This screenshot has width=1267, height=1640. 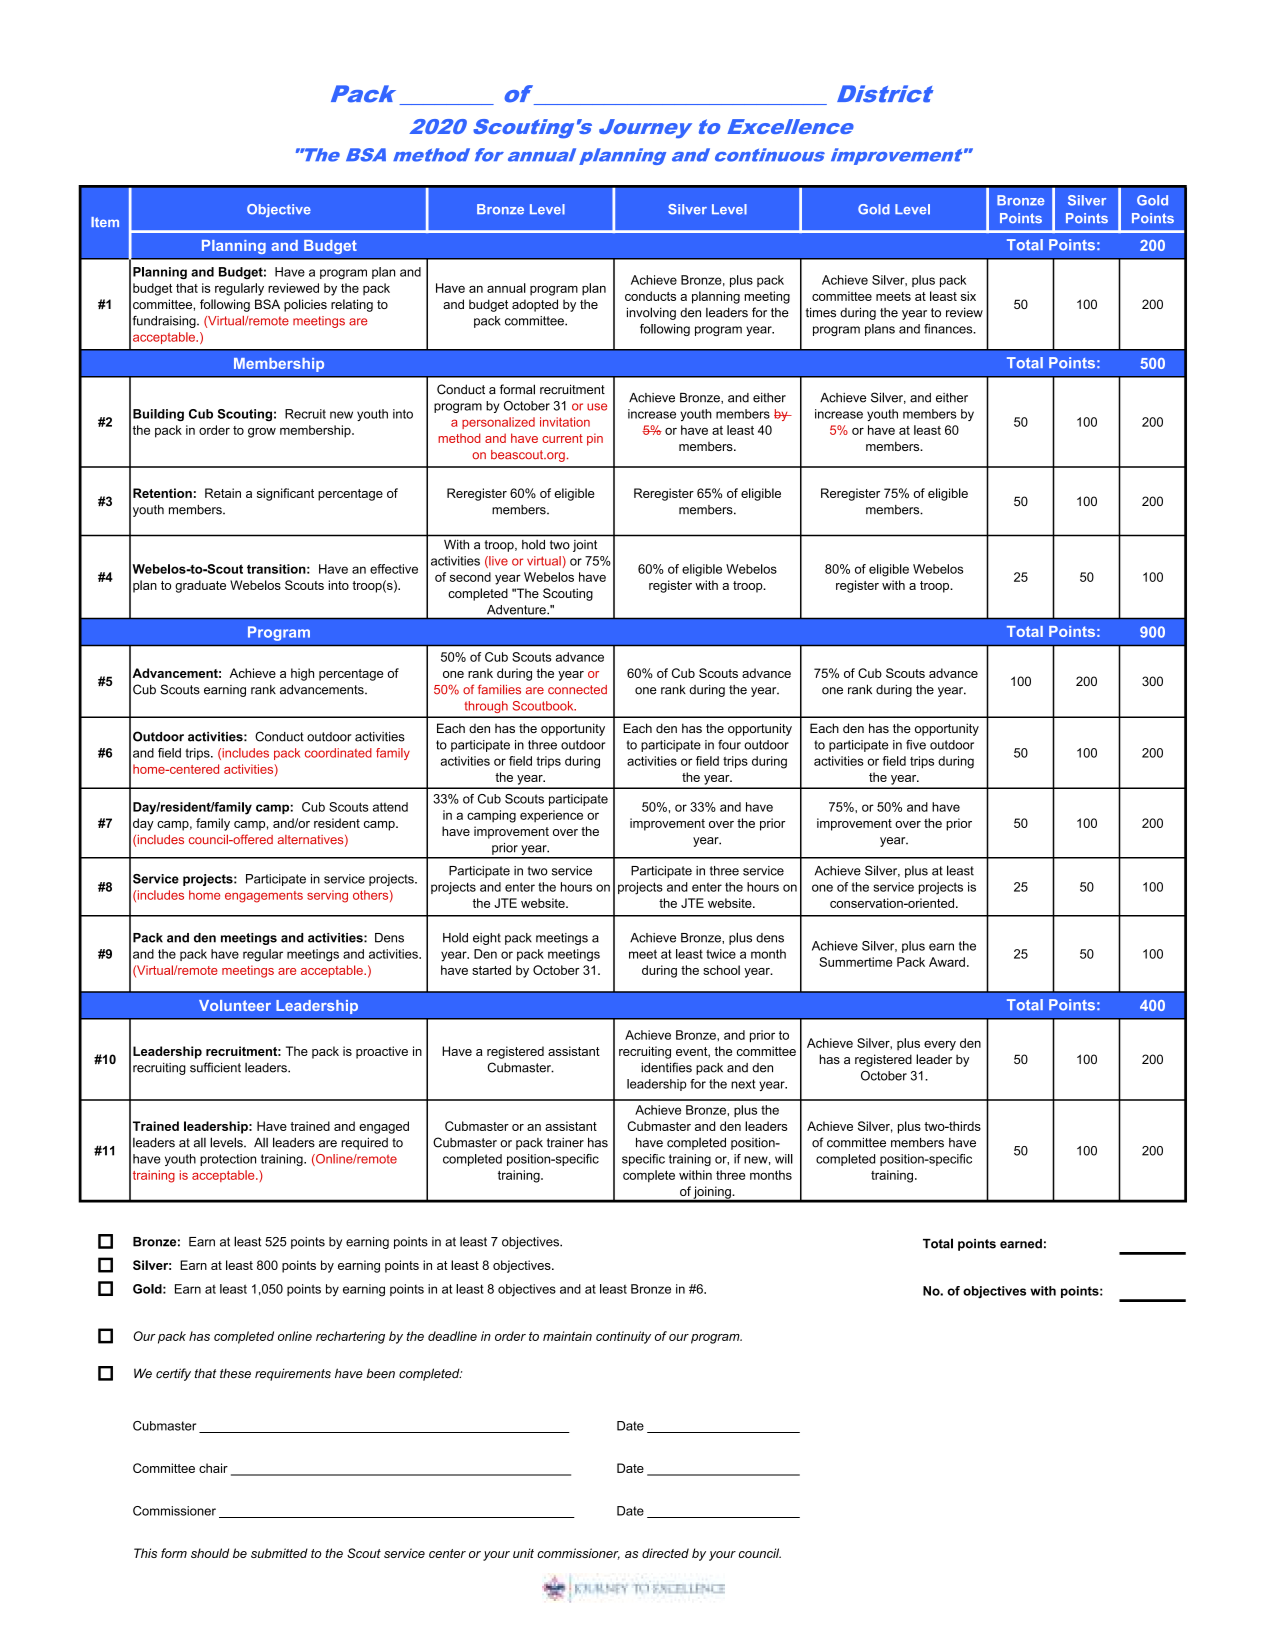 I want to click on protection, so click(x=228, y=1160).
